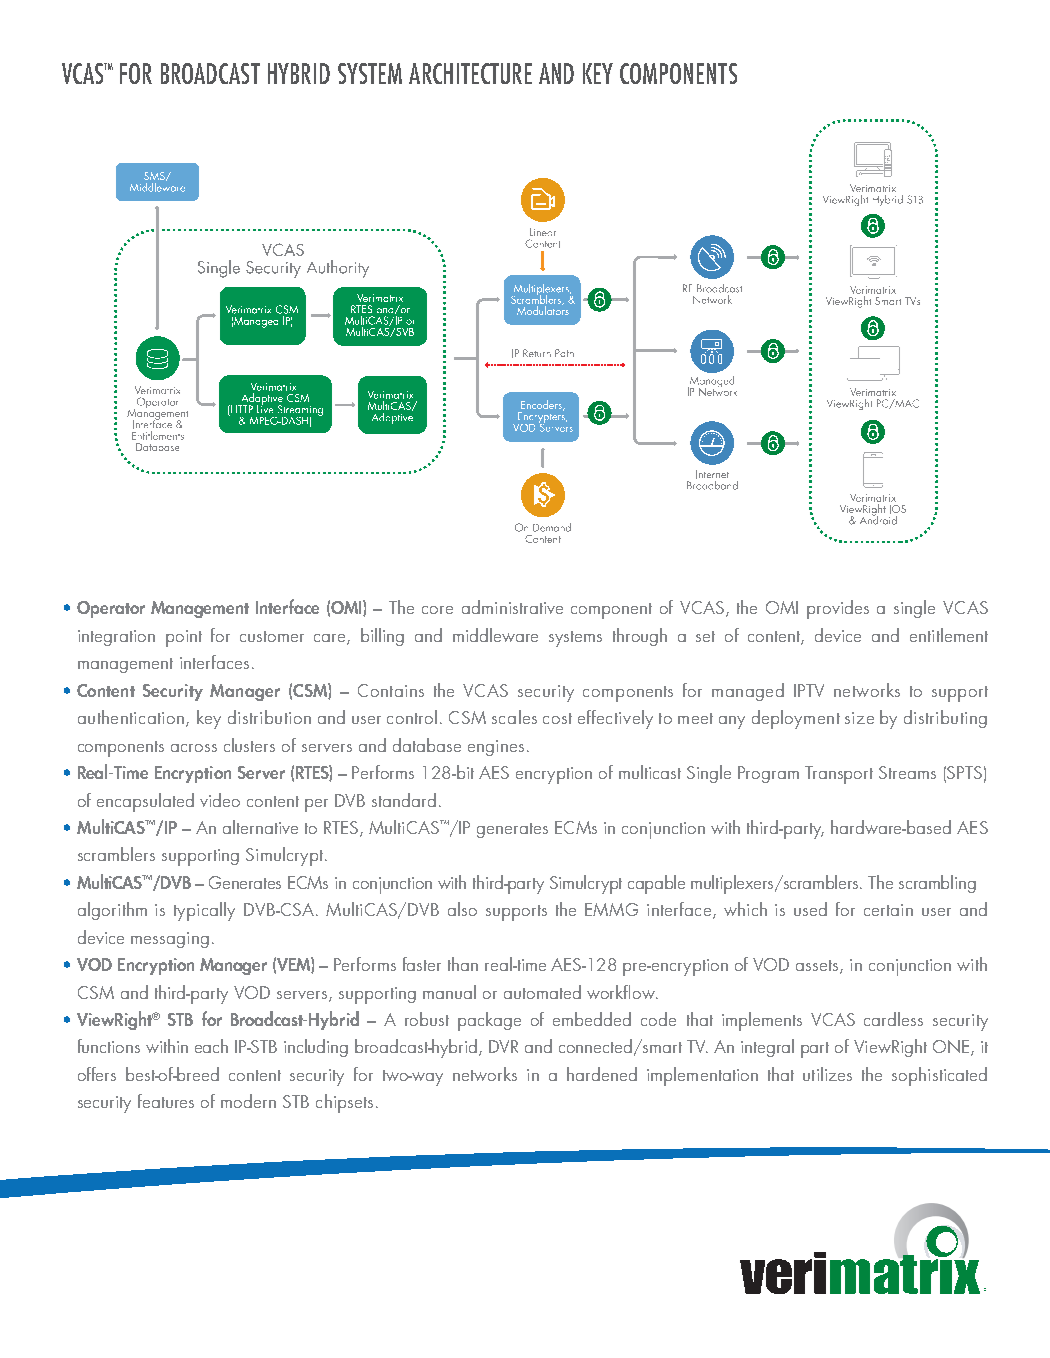 This screenshot has width=1050, height=1358. I want to click on administrative, so click(512, 607).
